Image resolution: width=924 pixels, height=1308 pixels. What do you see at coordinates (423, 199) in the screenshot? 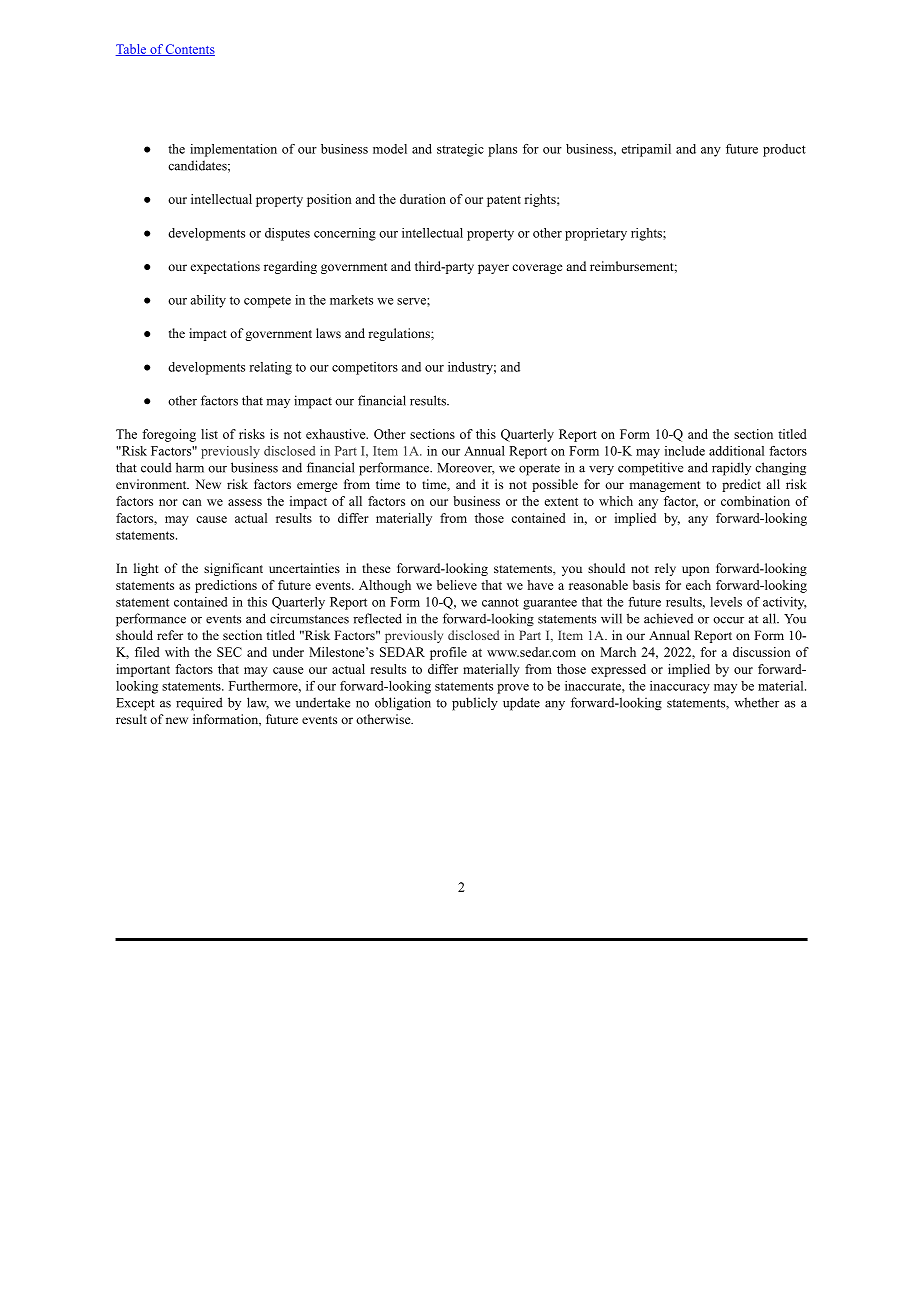
I see `duration` at bounding box center [423, 199].
